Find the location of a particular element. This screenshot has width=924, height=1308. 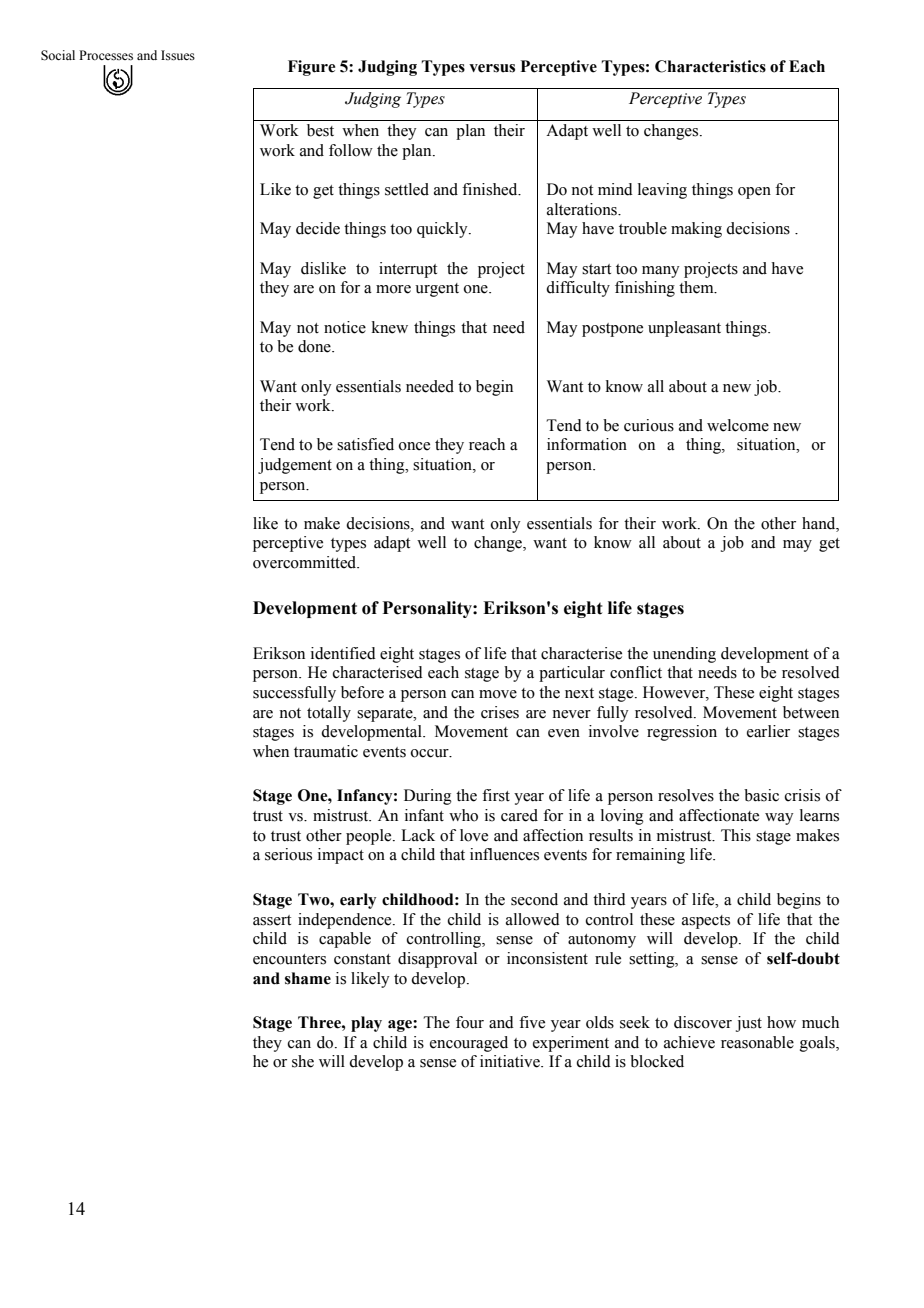

During is located at coordinates (428, 797).
